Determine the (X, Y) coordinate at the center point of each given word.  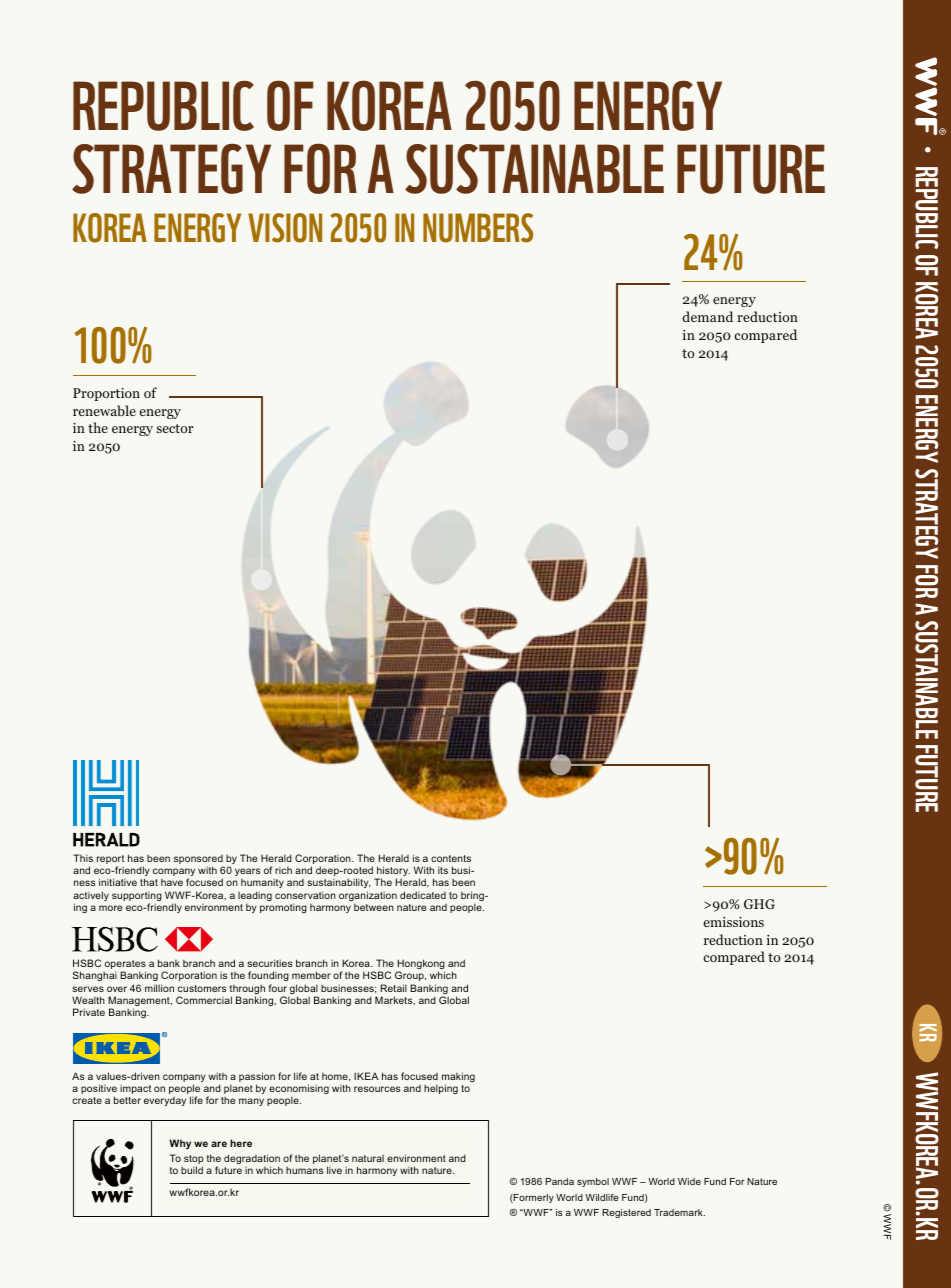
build (192, 1170)
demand (707, 316)
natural (368, 1158)
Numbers (478, 228)
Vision (285, 228)
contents (451, 858)
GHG (759, 904)
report (110, 861)
